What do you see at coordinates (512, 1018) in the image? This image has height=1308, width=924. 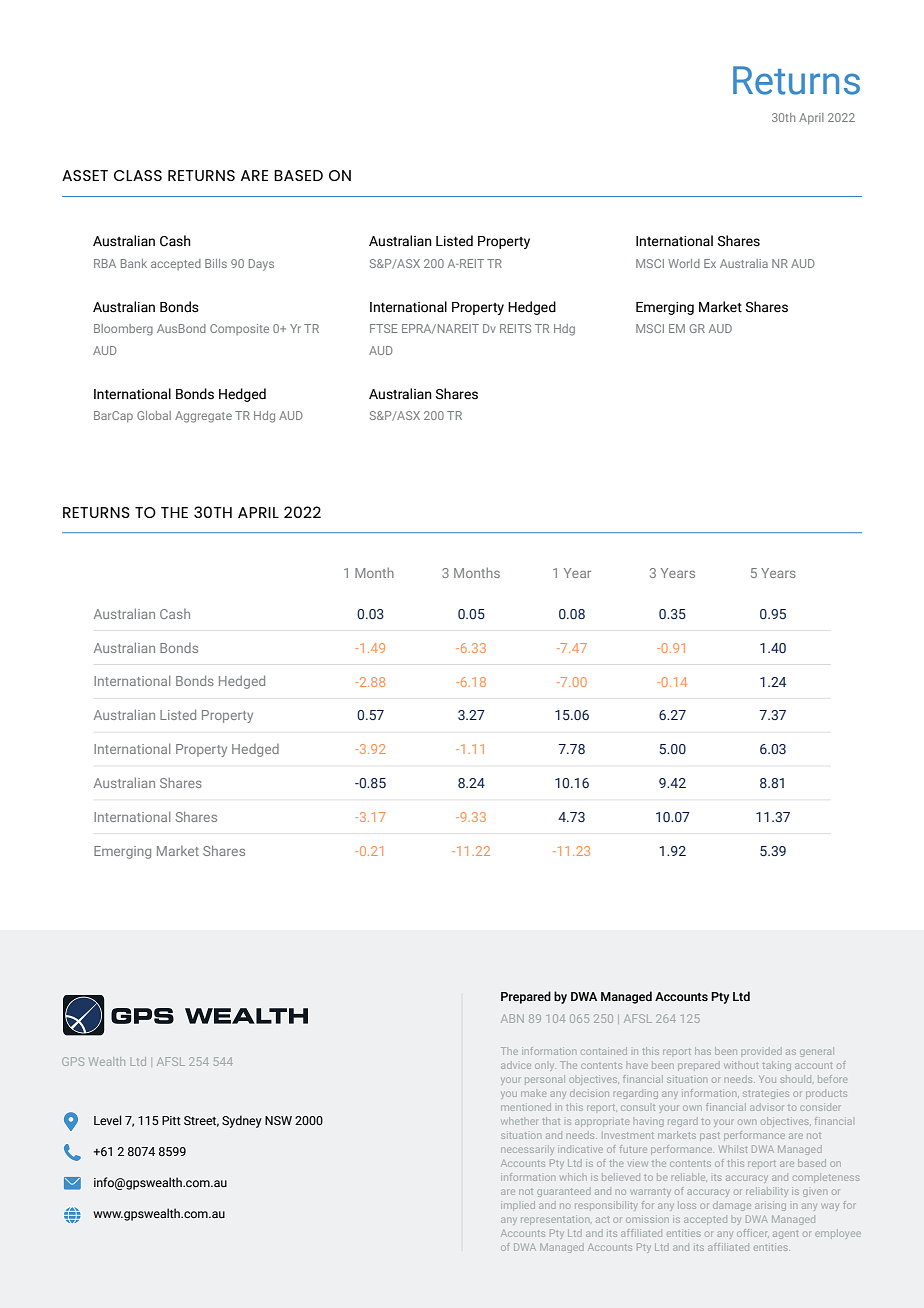 I see `ABN` at bounding box center [512, 1018].
